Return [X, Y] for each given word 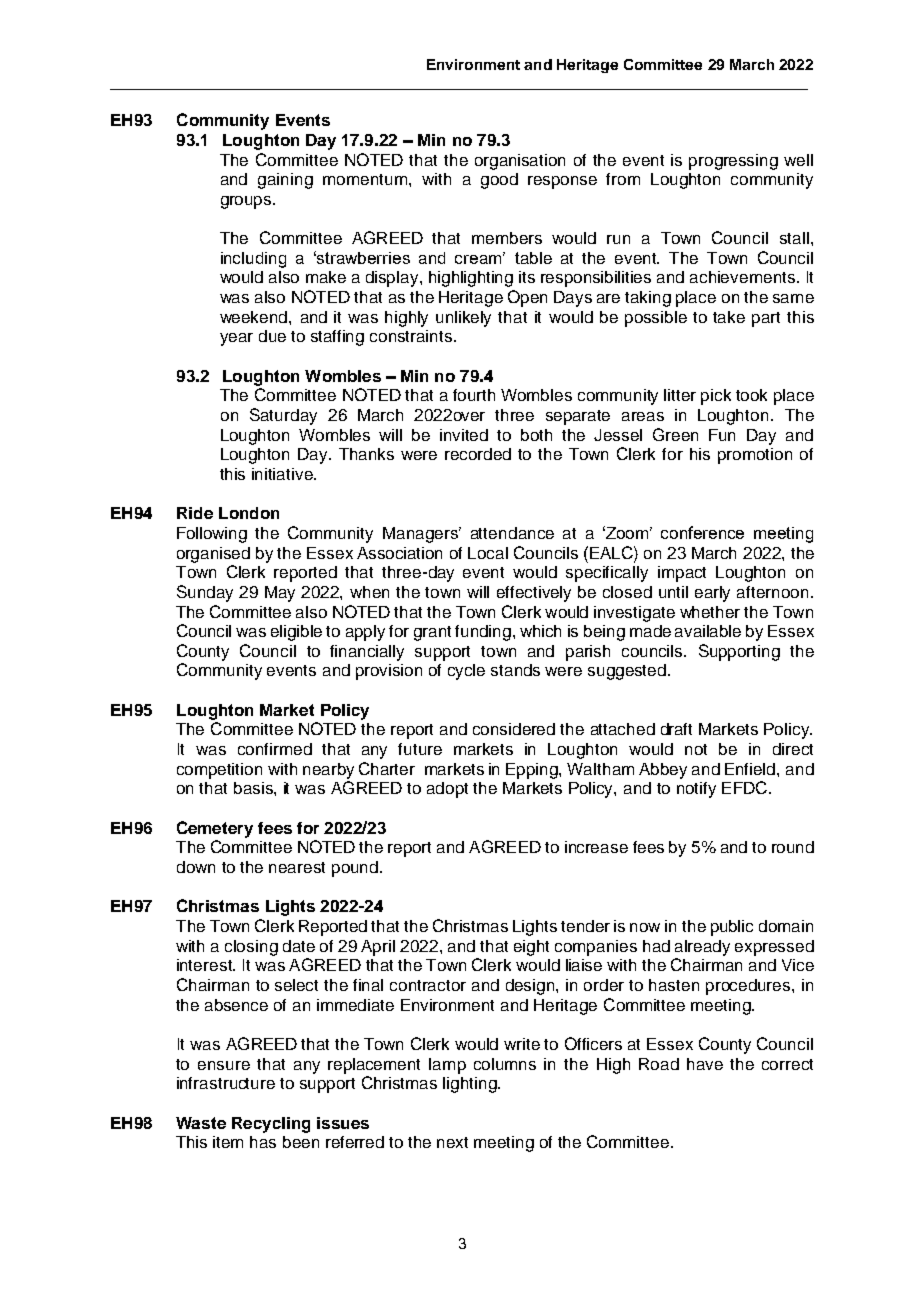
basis [254, 788]
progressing [733, 162]
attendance [512, 533]
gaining [285, 181]
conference [702, 532]
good [499, 181]
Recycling [271, 1125]
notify [696, 790]
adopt [447, 790]
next [452, 1142]
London [249, 513]
